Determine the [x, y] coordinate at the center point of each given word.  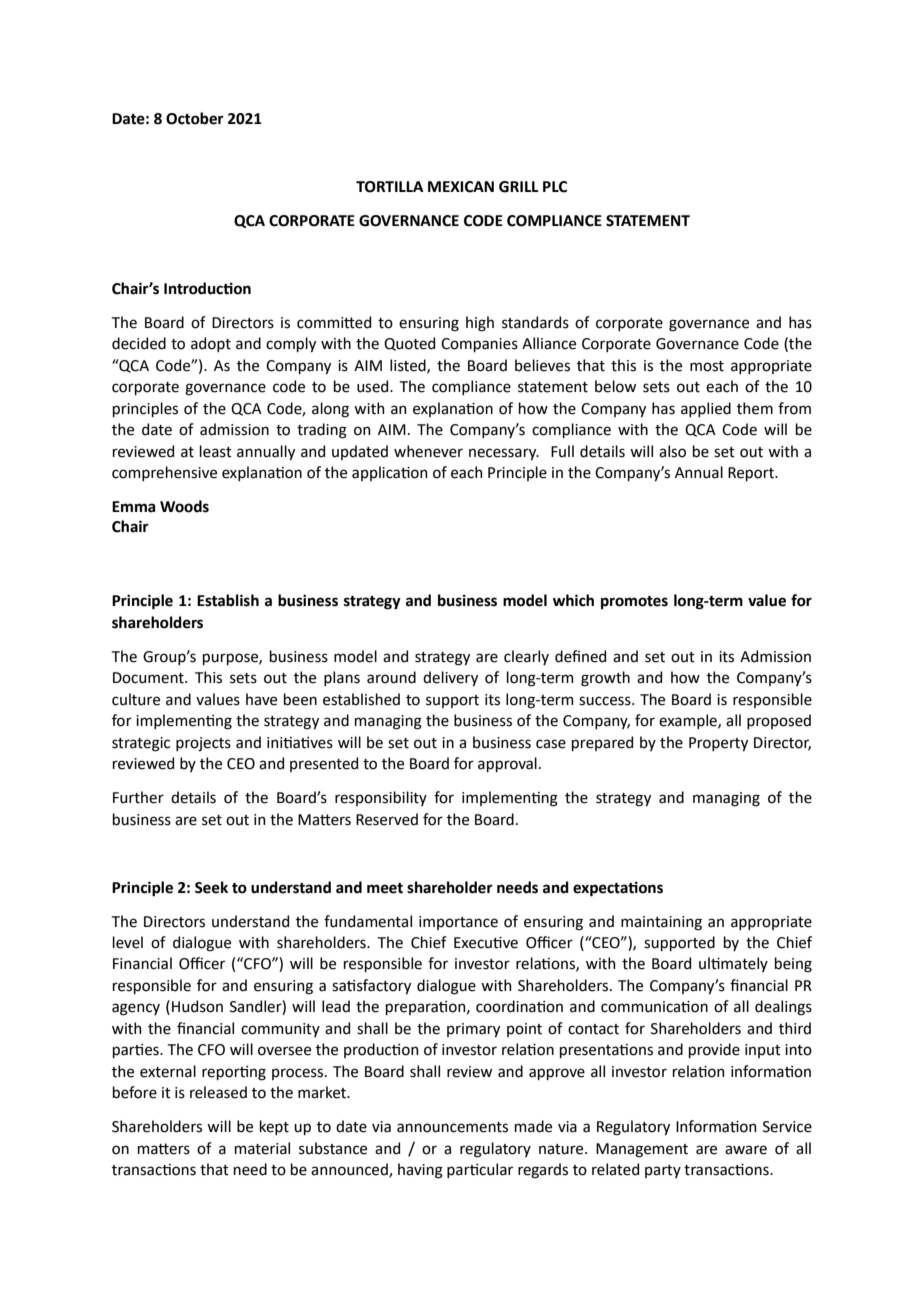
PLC [555, 187]
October [195, 118]
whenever [428, 451]
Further [138, 797]
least [216, 451]
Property [718, 744]
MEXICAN [461, 187]
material [262, 1148]
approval [507, 764]
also [672, 451]
